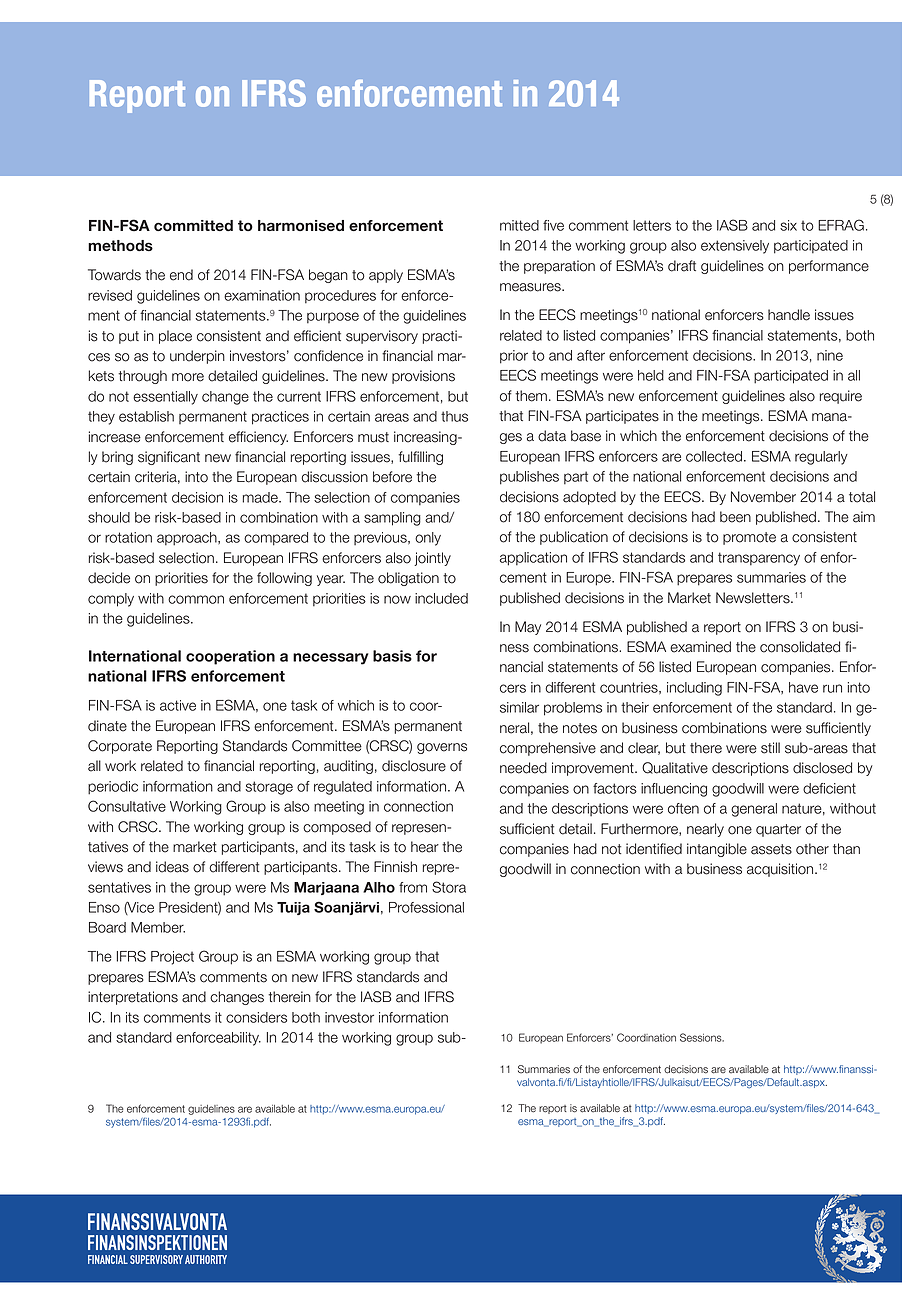 The width and height of the page is (924, 1308). I want to click on extensively, so click(735, 247).
